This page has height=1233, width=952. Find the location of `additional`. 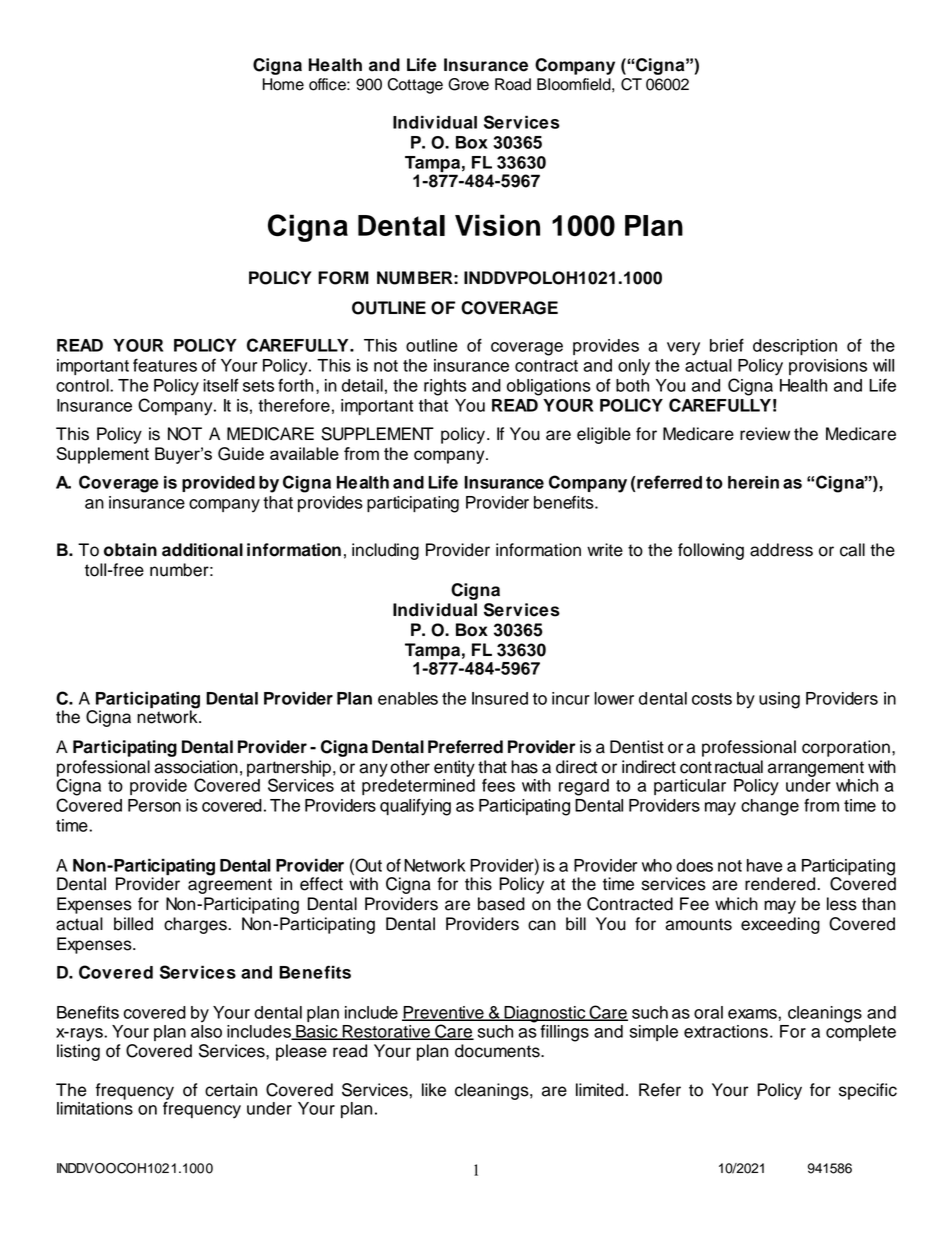

additional is located at coordinates (202, 550).
